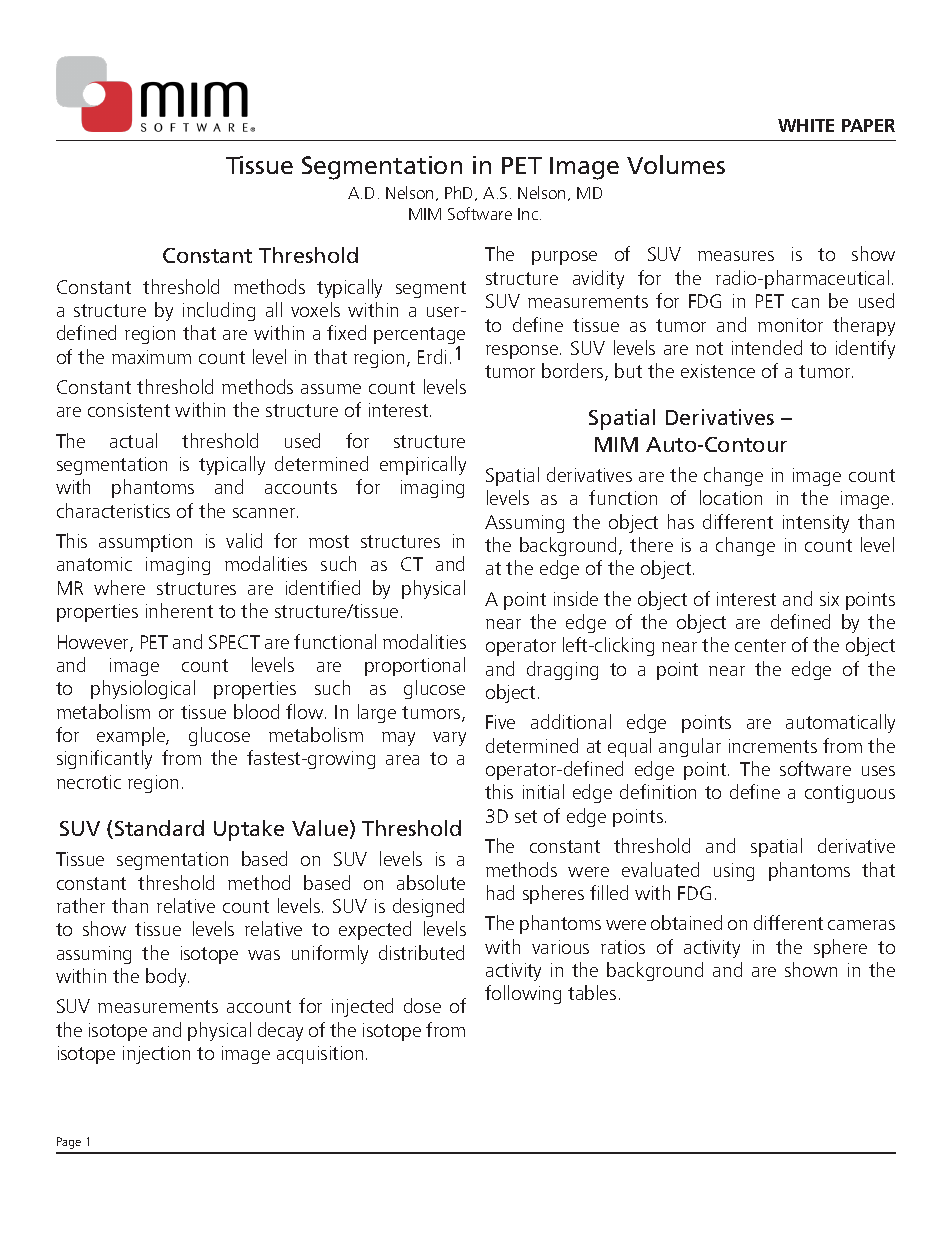 Image resolution: width=952 pixels, height=1233 pixels. Describe the element at coordinates (423, 465) in the screenshot. I see `empirically` at that location.
